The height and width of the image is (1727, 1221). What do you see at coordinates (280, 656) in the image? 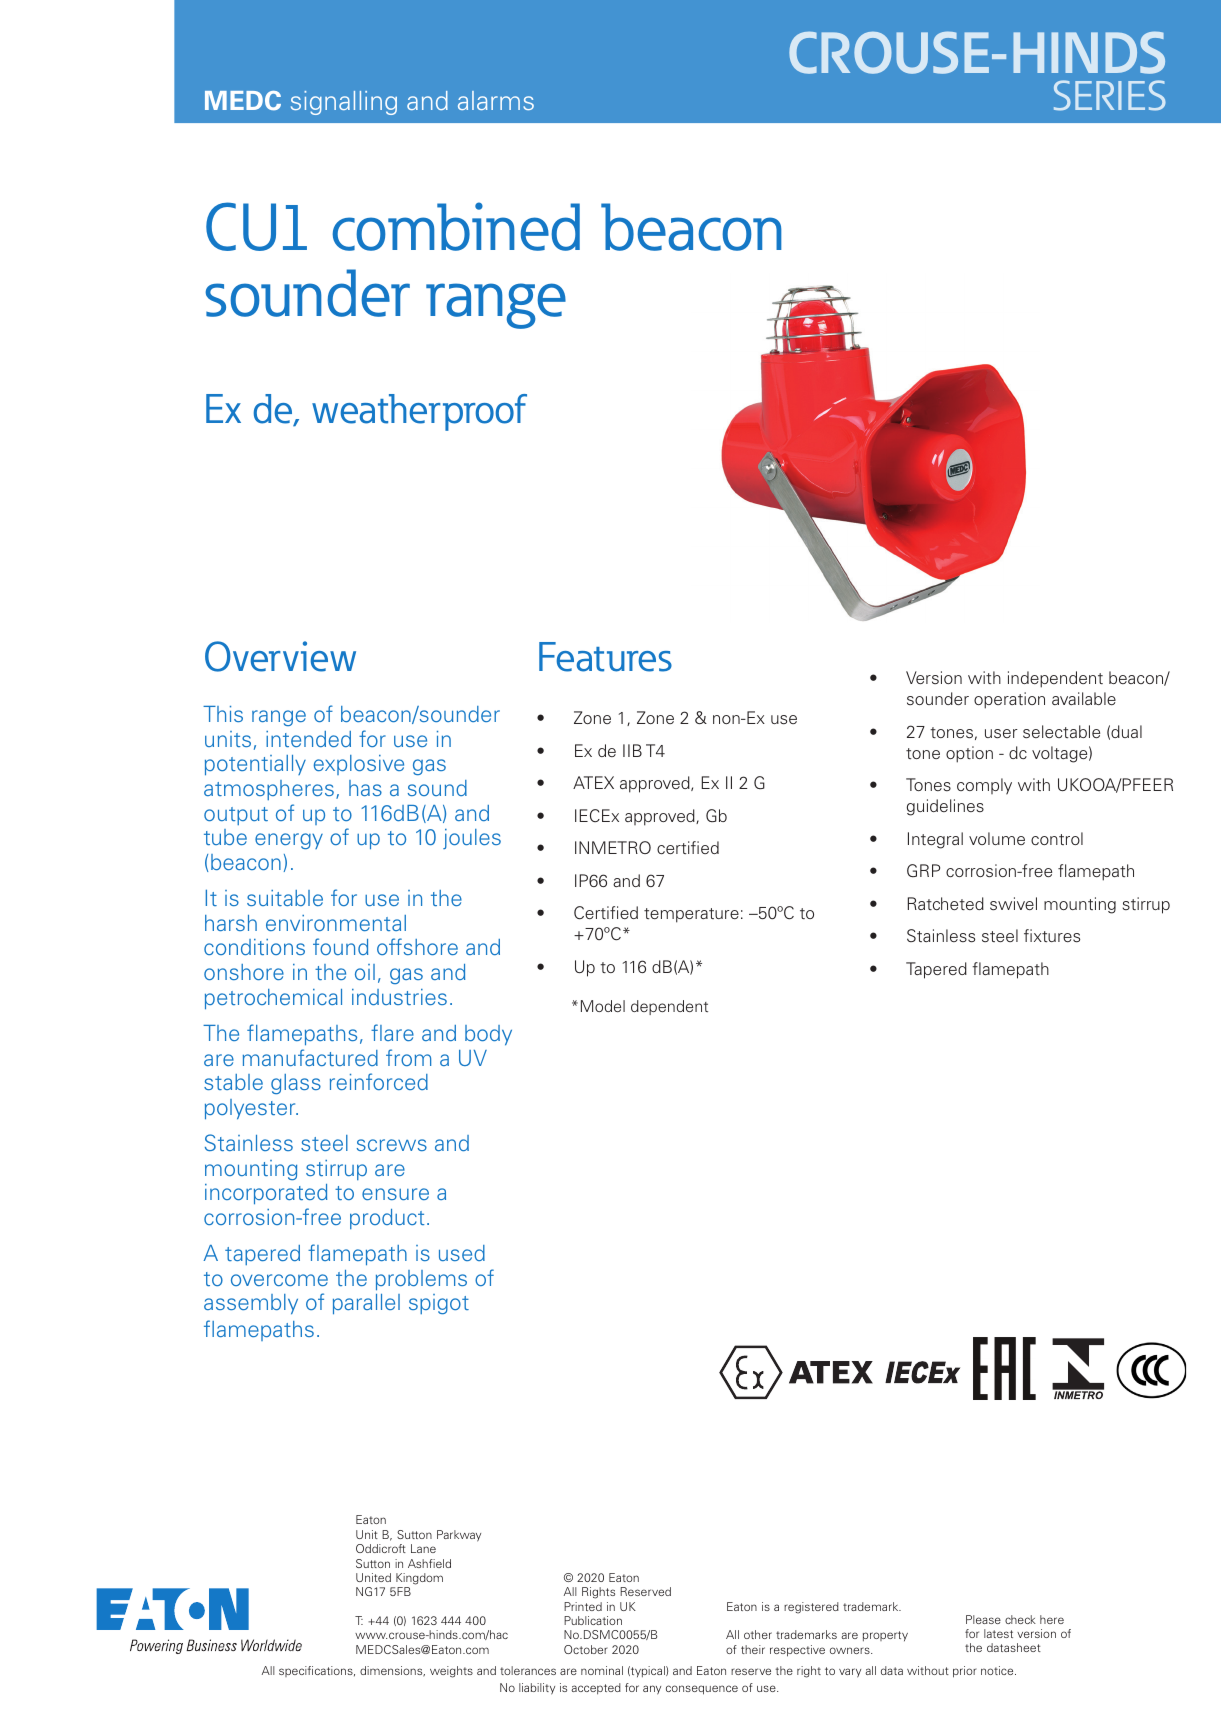
I see `Overview` at bounding box center [280, 656].
